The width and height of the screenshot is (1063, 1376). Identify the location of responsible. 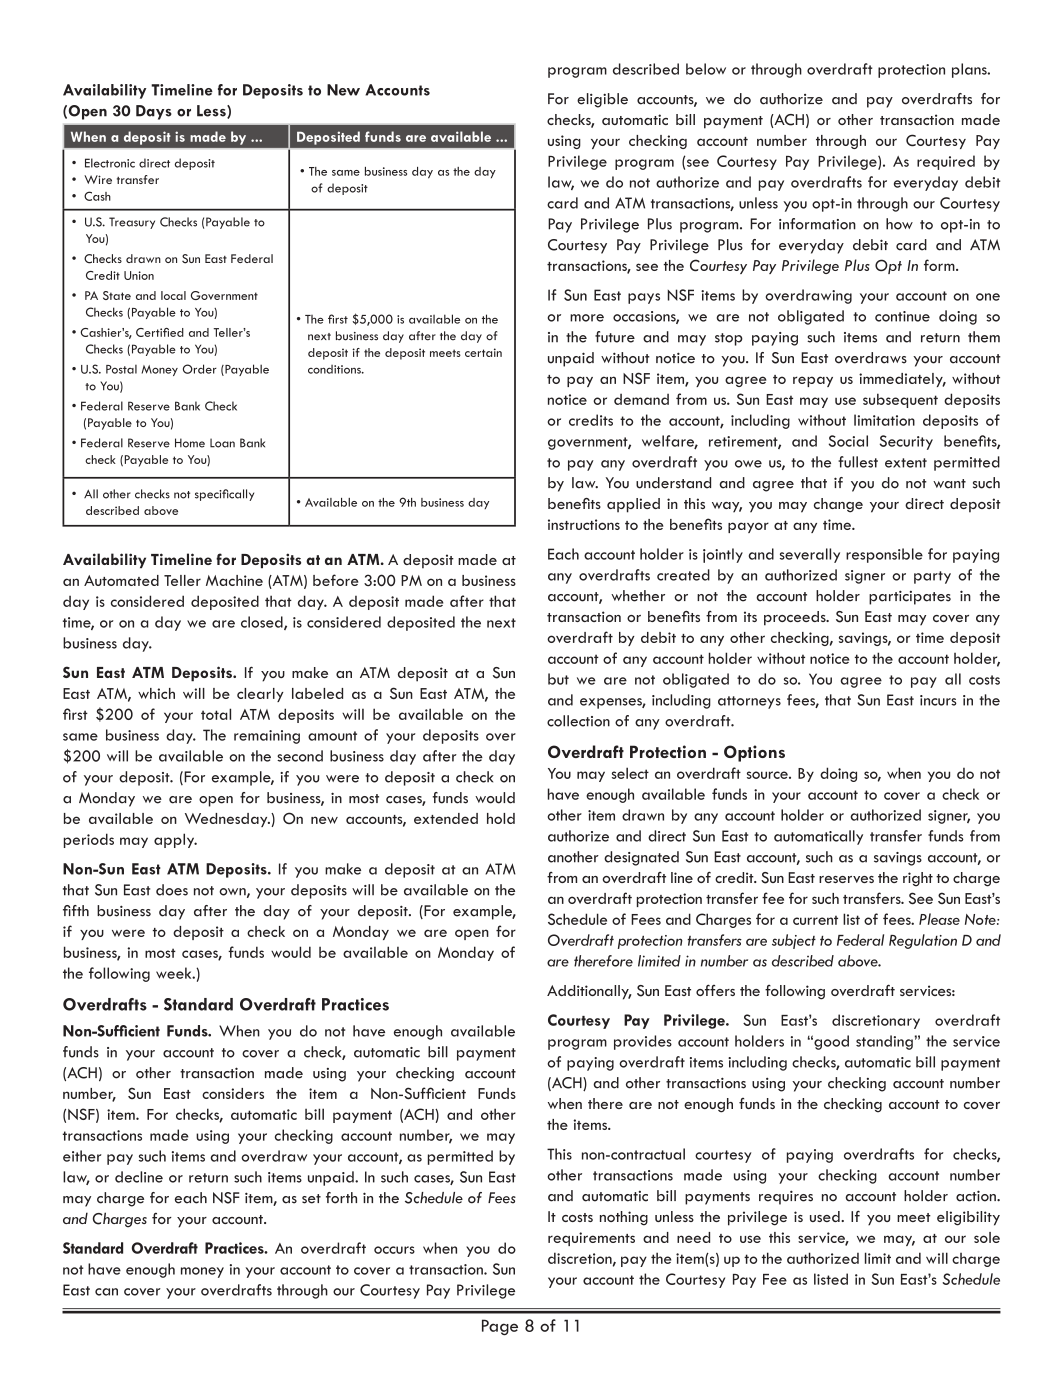
(884, 555).
